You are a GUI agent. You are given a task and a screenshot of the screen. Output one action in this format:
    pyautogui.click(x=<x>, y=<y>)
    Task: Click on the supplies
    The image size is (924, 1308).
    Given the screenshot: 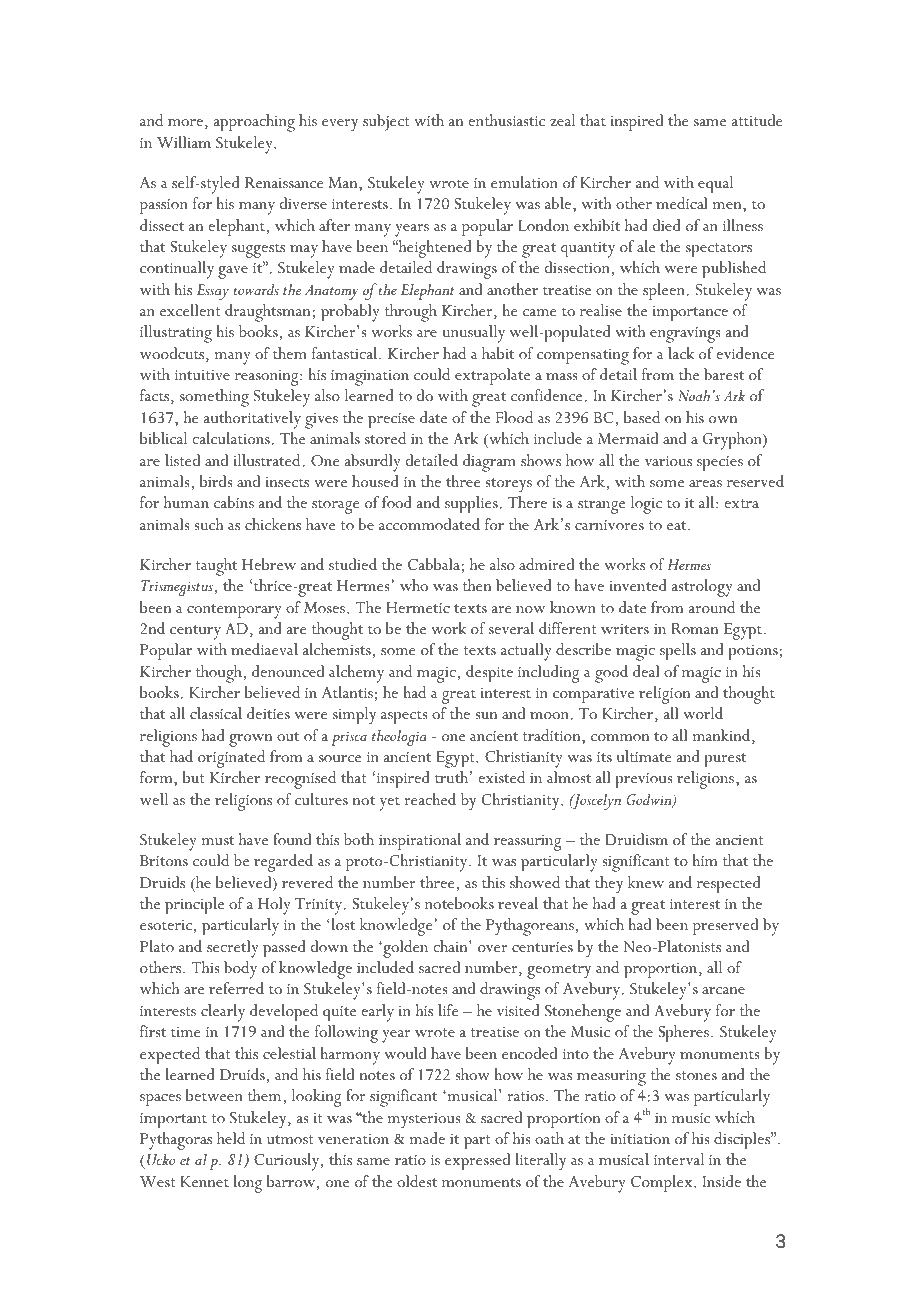 What is the action you would take?
    pyautogui.click(x=471, y=504)
